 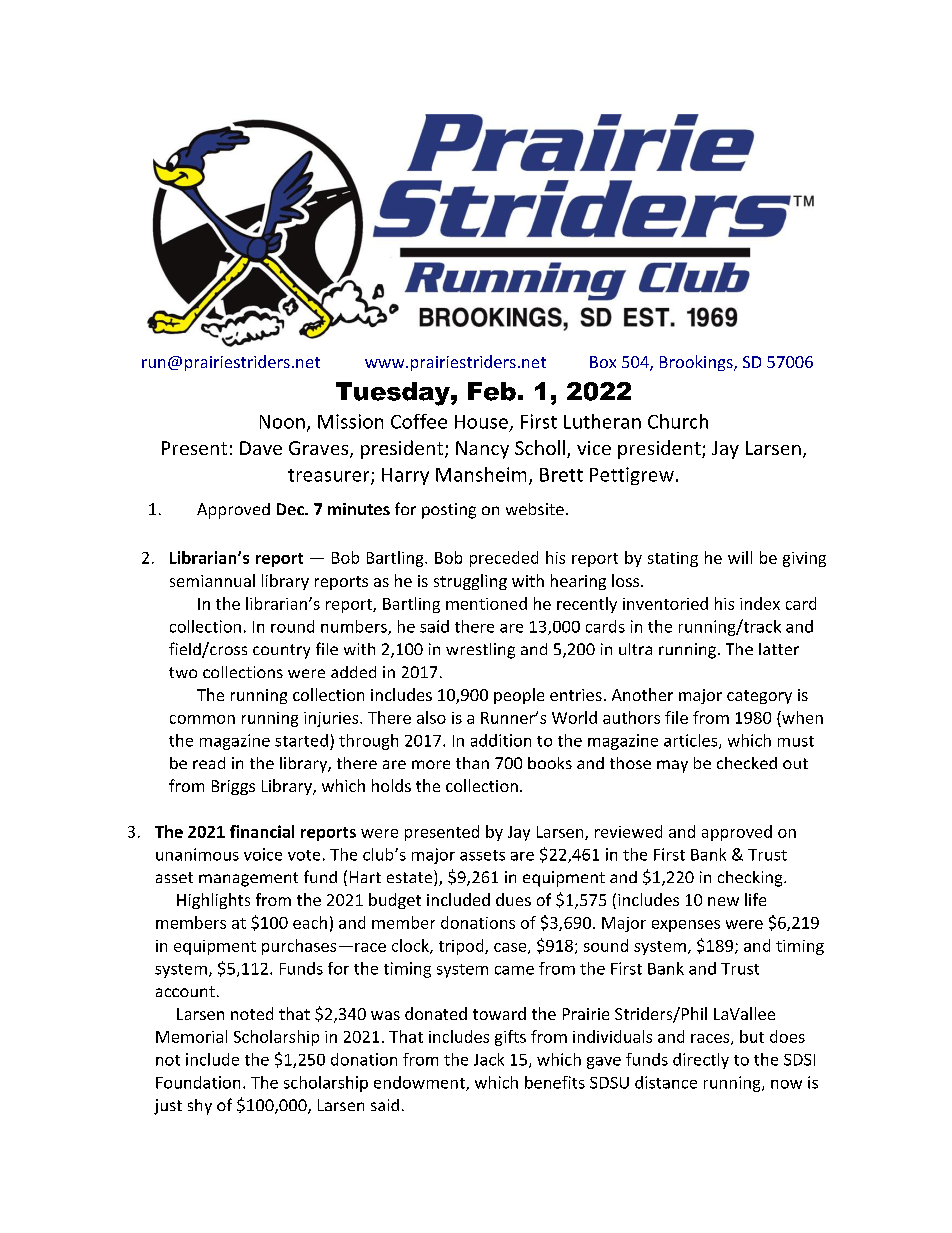 I want to click on index, so click(x=760, y=603).
